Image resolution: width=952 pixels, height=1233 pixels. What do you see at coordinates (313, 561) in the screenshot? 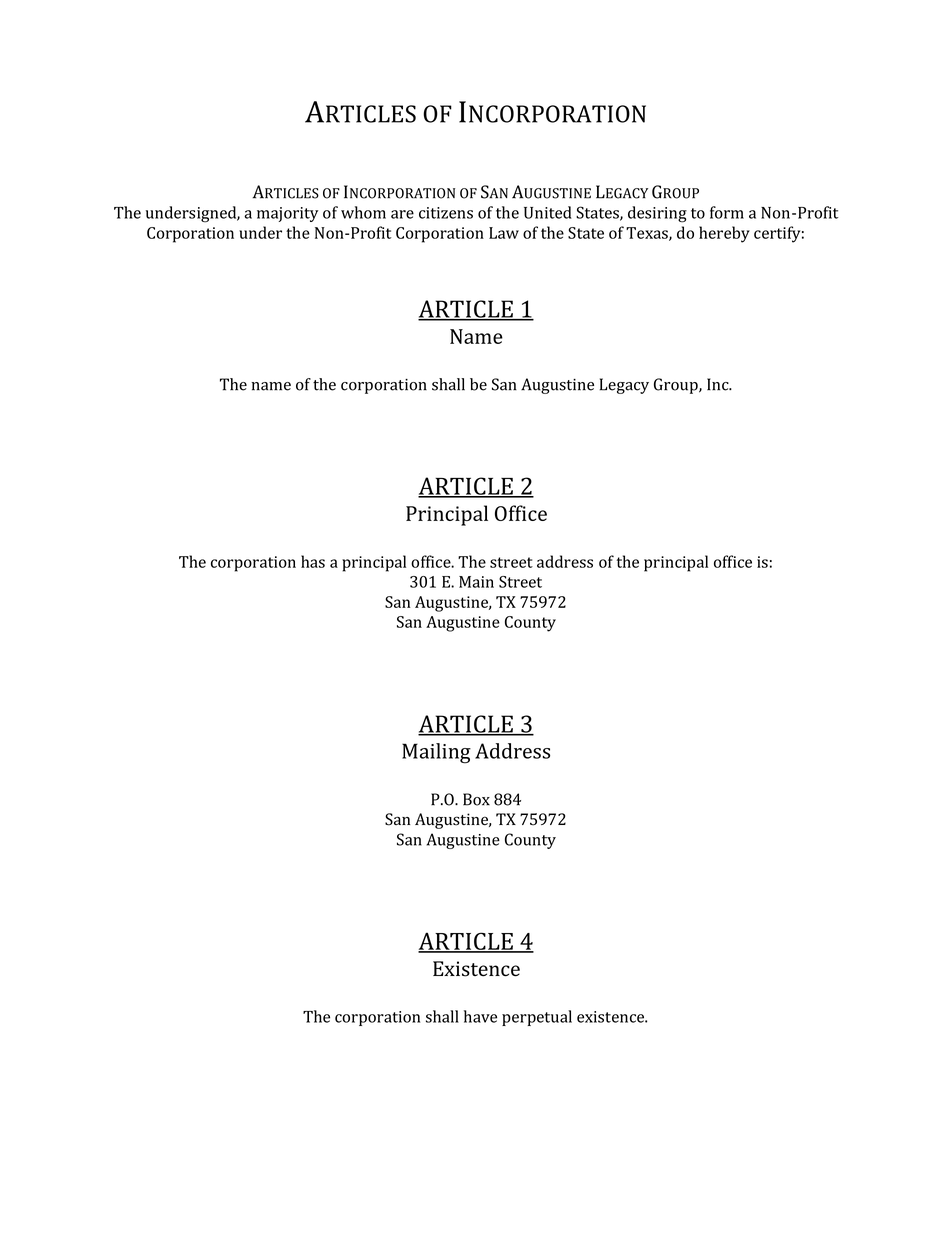
I see `has` at bounding box center [313, 561].
